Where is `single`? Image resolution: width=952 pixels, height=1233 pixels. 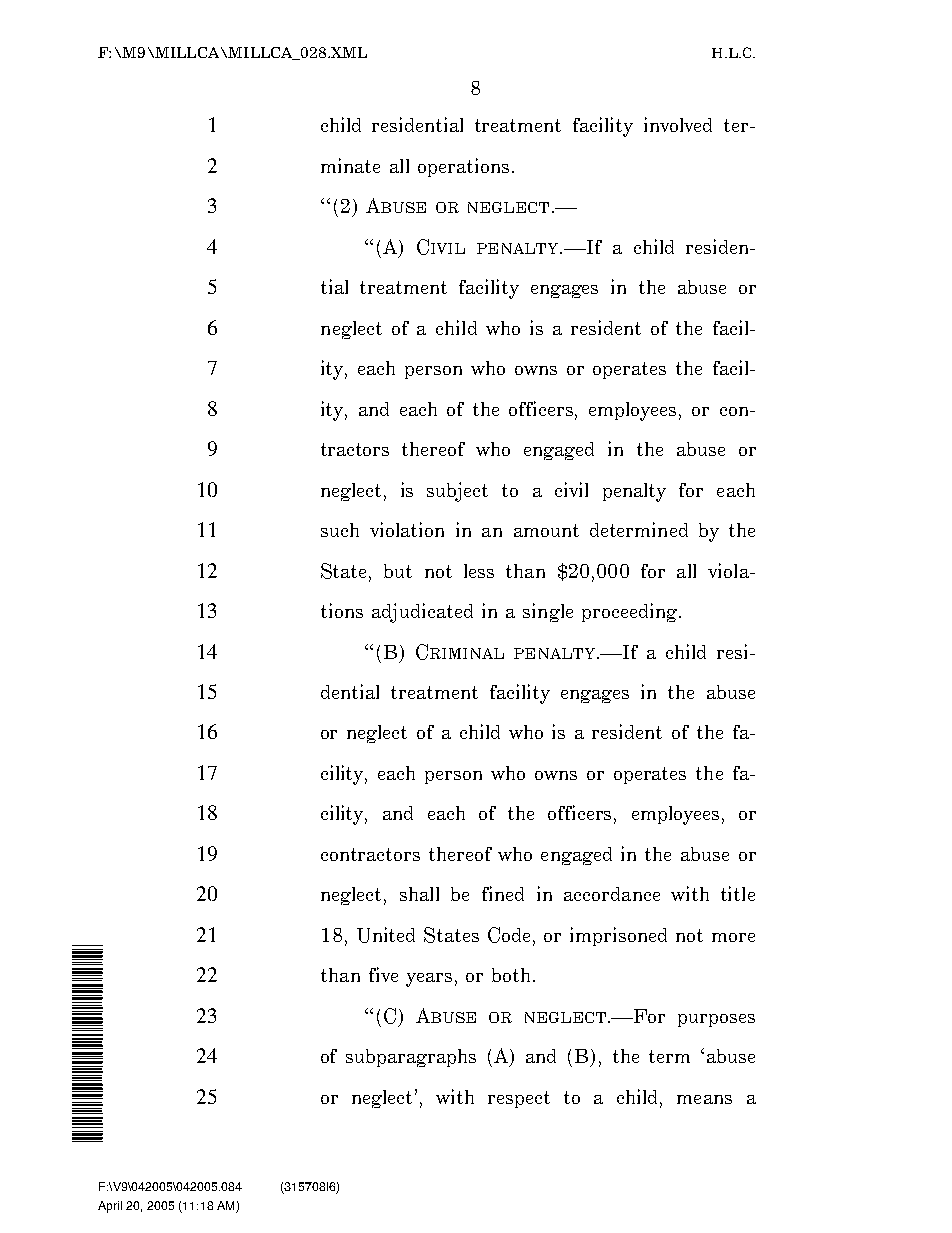 single is located at coordinates (548, 612).
